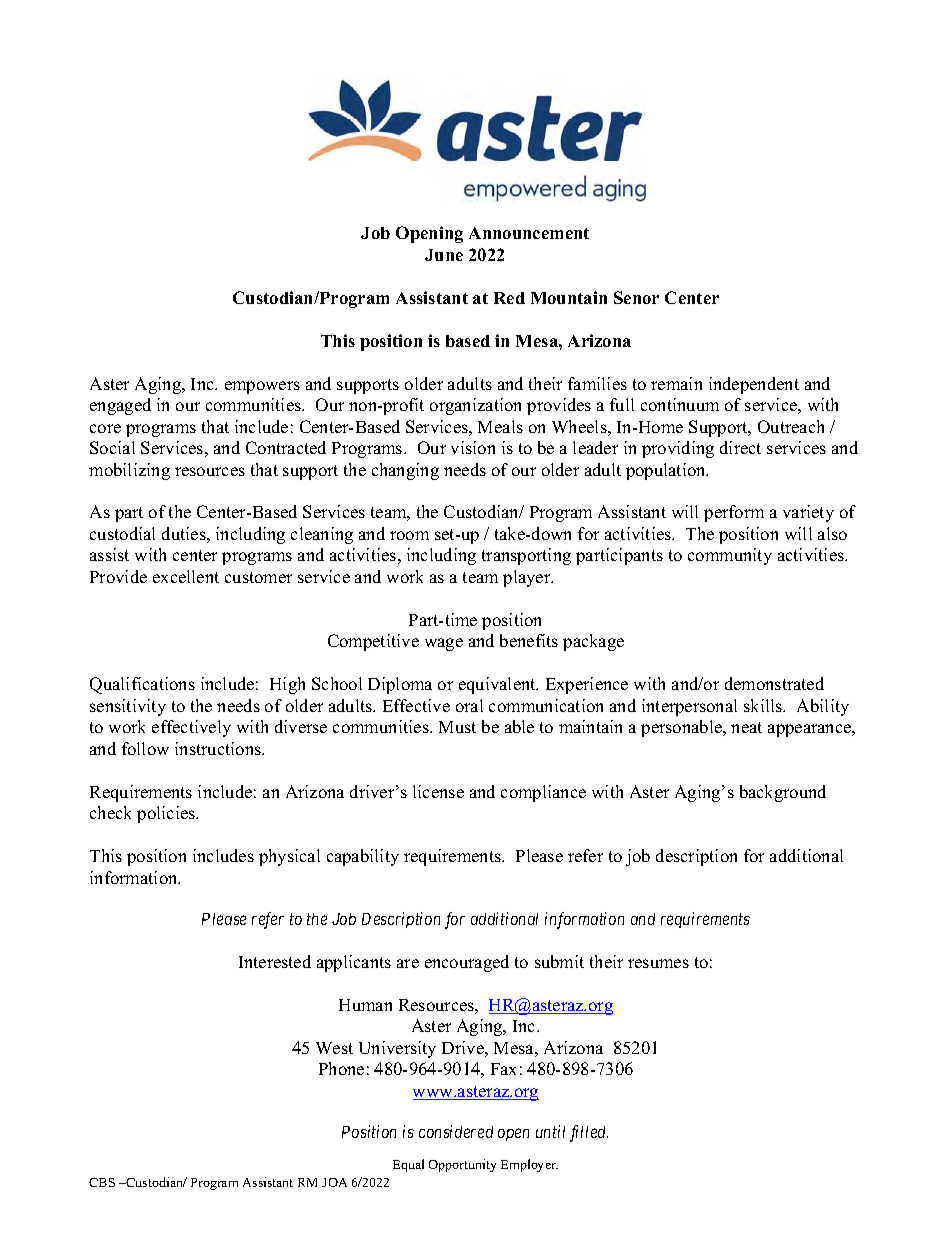  I want to click on skills, so click(764, 705).
